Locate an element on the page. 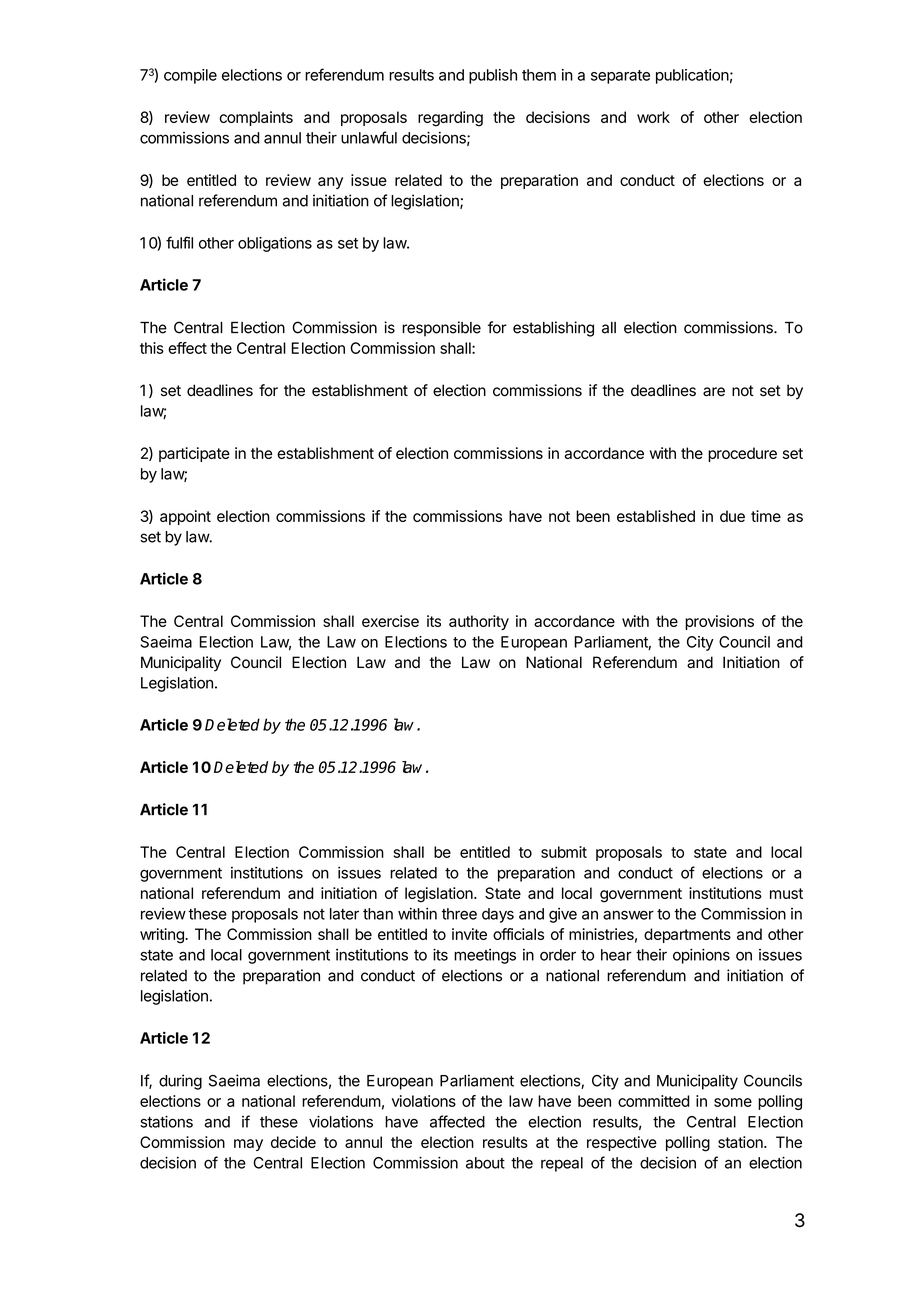  writing is located at coordinates (163, 936).
